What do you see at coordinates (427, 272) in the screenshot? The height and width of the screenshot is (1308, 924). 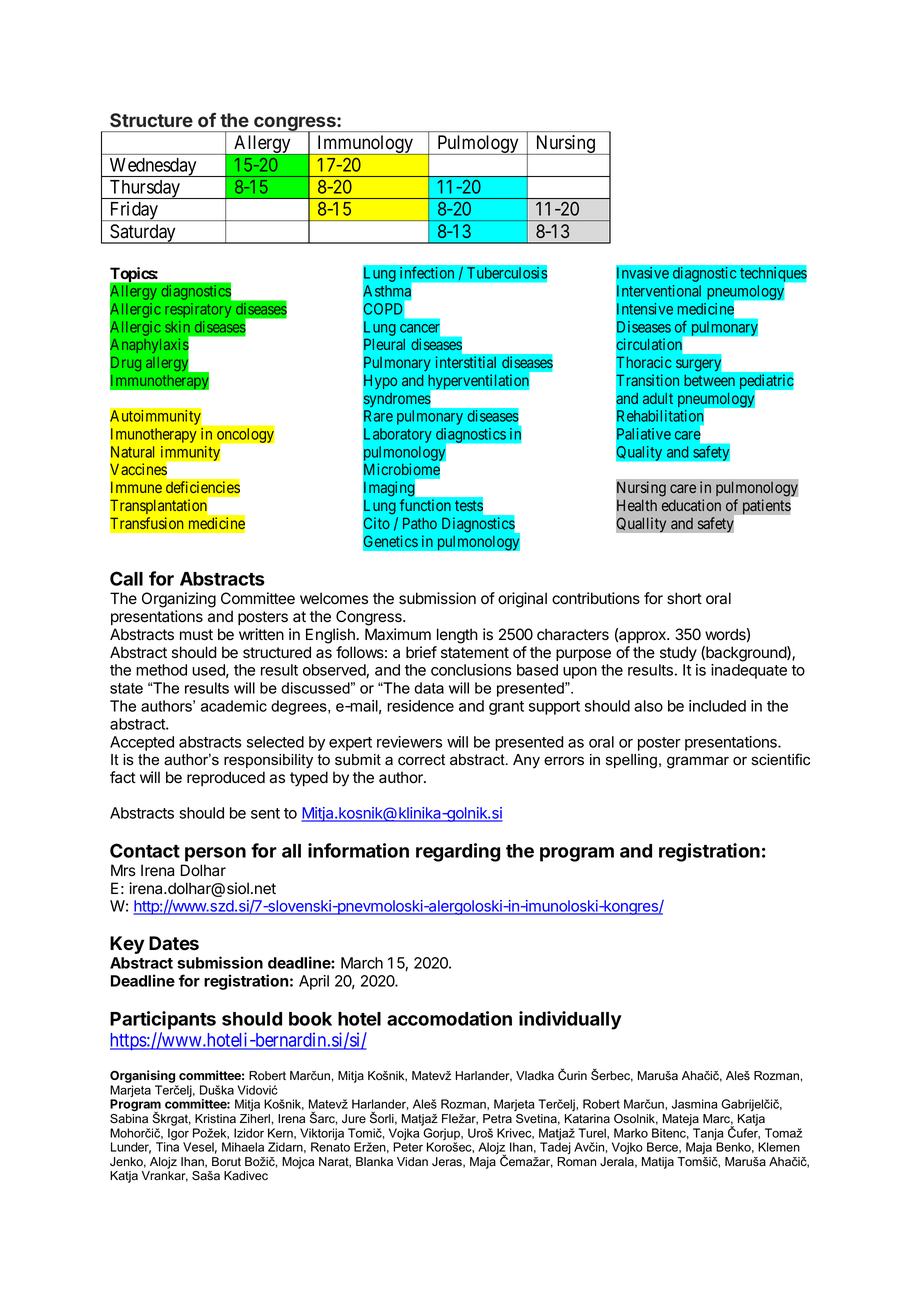 I see `infection` at bounding box center [427, 272].
